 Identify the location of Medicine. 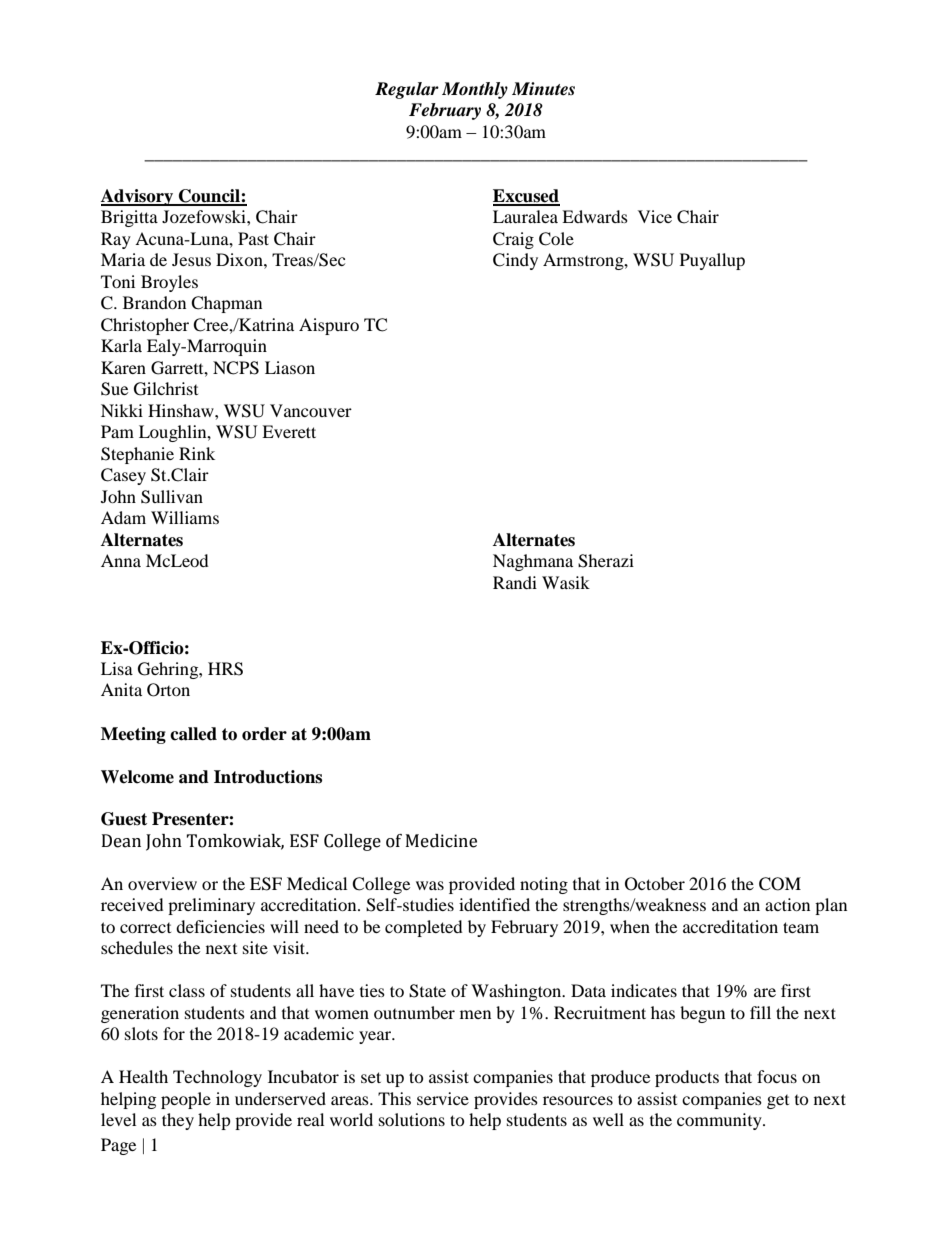
(441, 841).
